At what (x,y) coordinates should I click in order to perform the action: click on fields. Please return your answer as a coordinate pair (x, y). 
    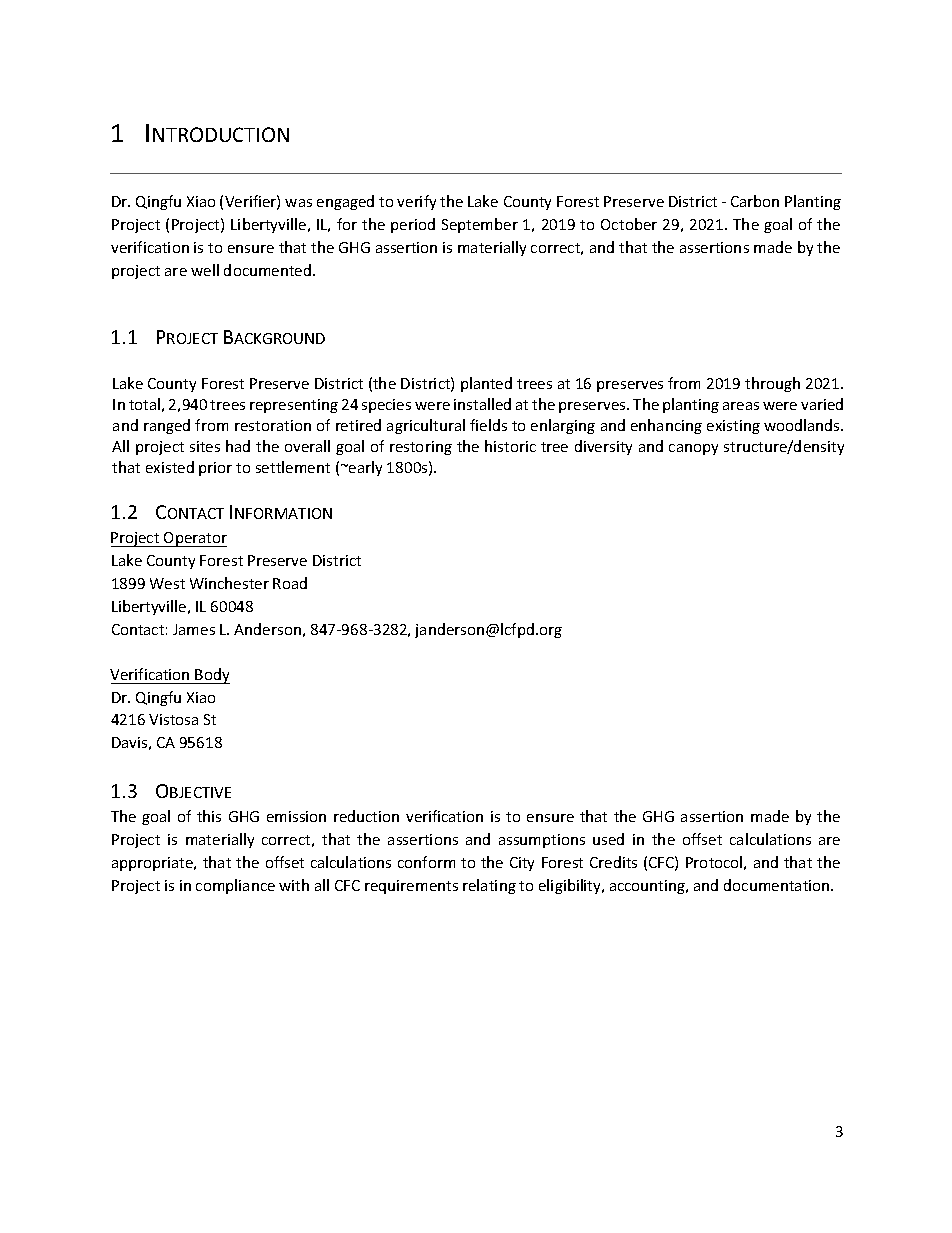
    Looking at the image, I should click on (488, 425).
